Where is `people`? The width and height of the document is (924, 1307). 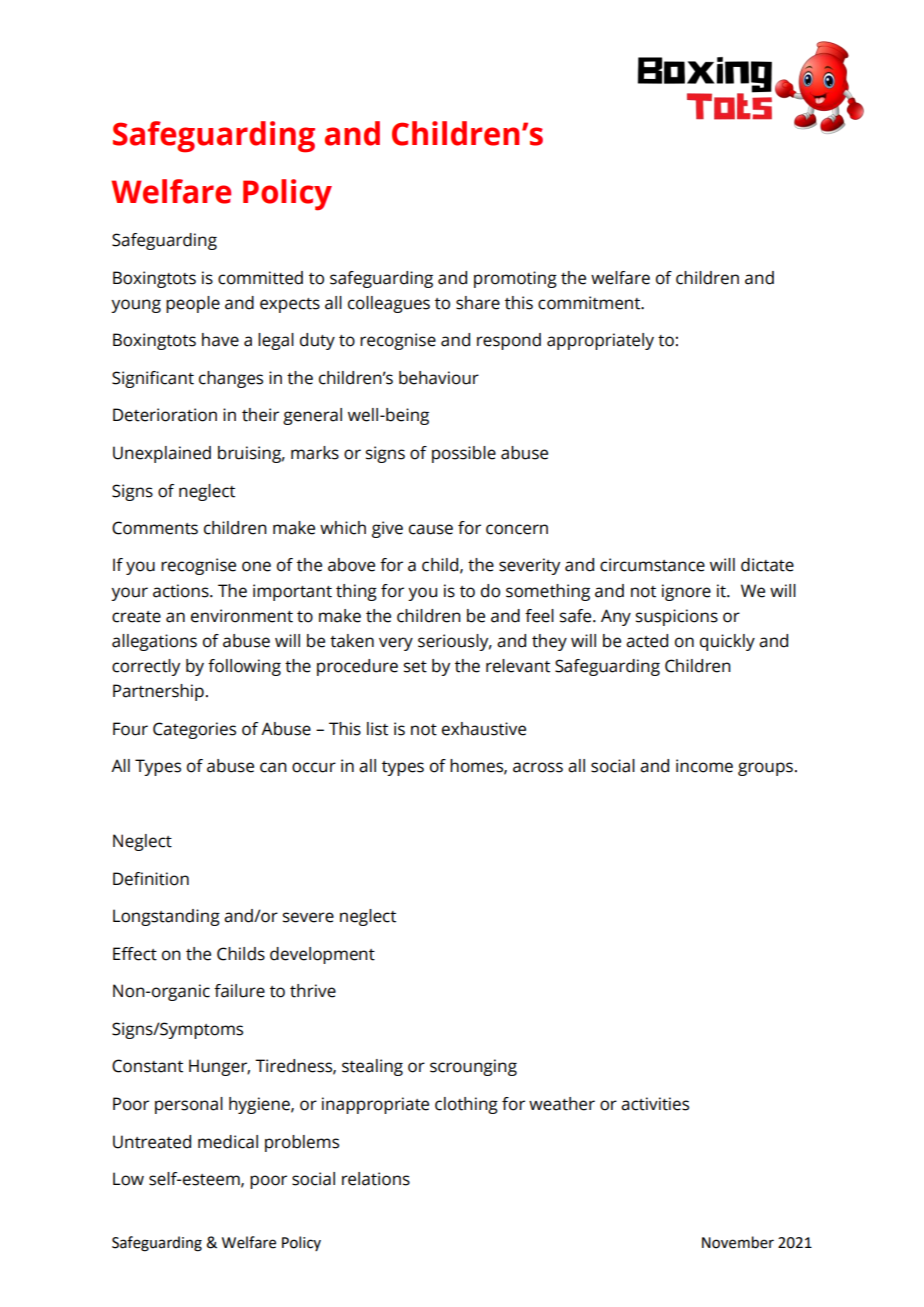 people is located at coordinates (193, 304).
